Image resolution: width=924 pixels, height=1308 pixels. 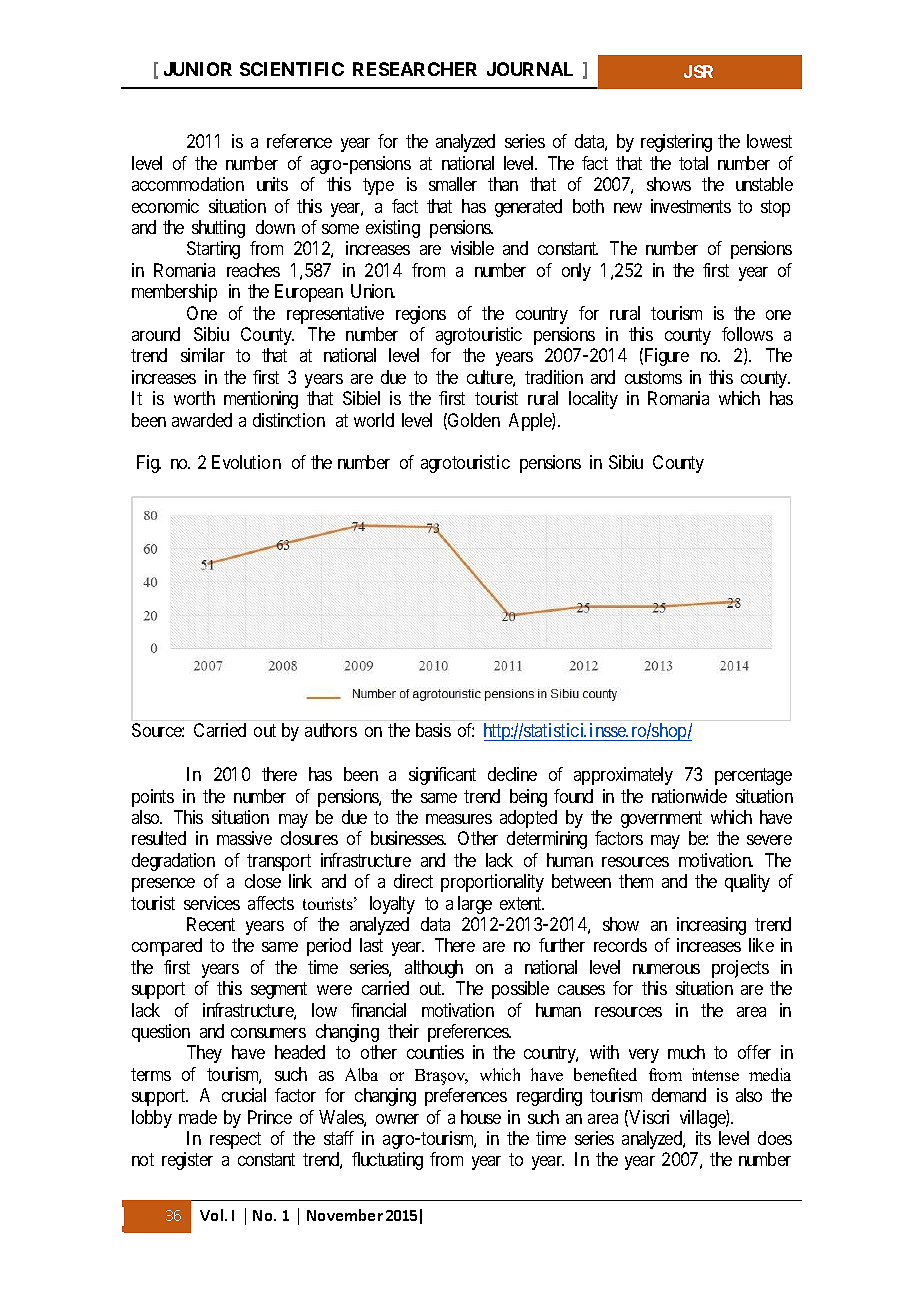 I want to click on percentage, so click(x=753, y=776).
